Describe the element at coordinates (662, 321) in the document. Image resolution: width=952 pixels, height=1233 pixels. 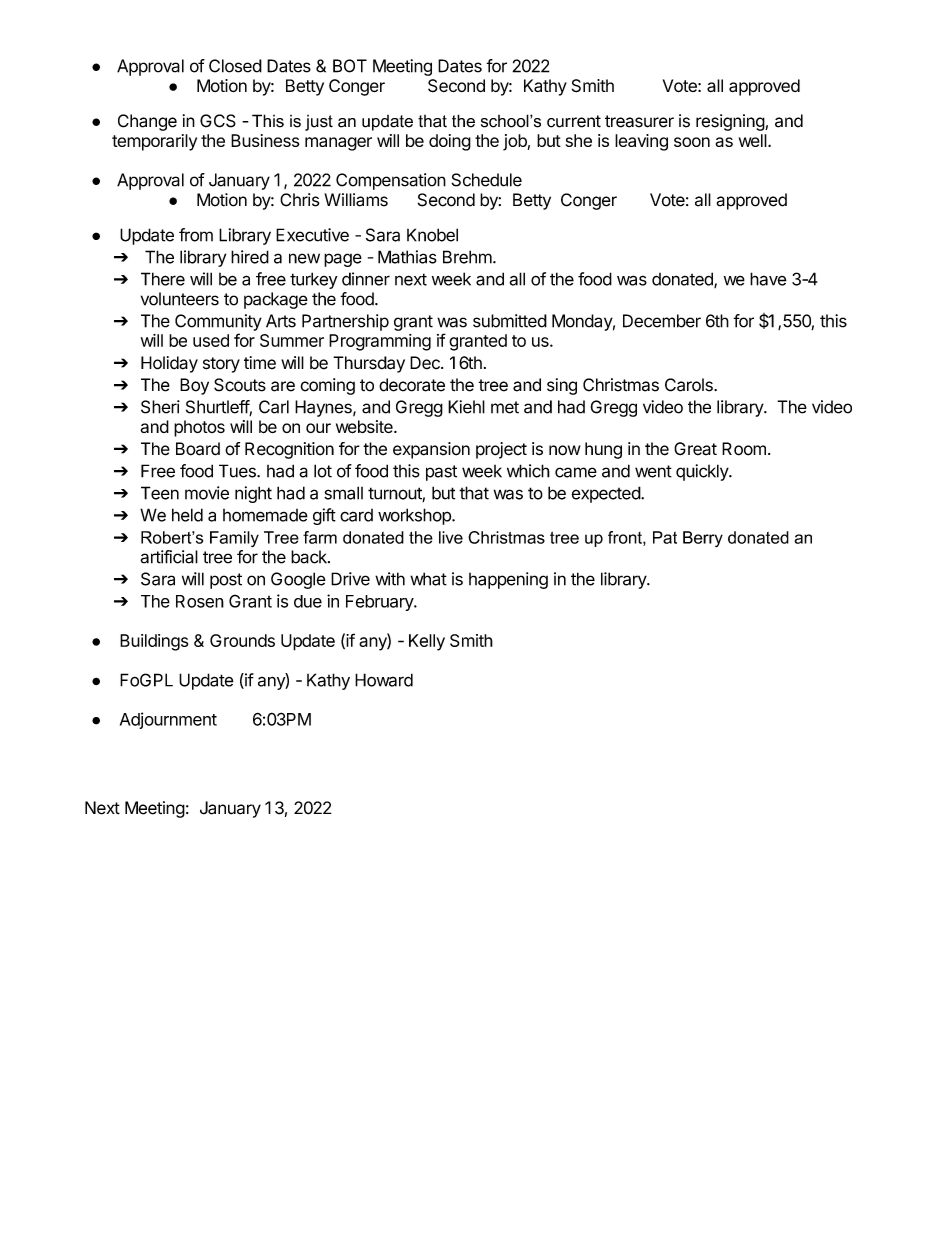
I see `December` at that location.
